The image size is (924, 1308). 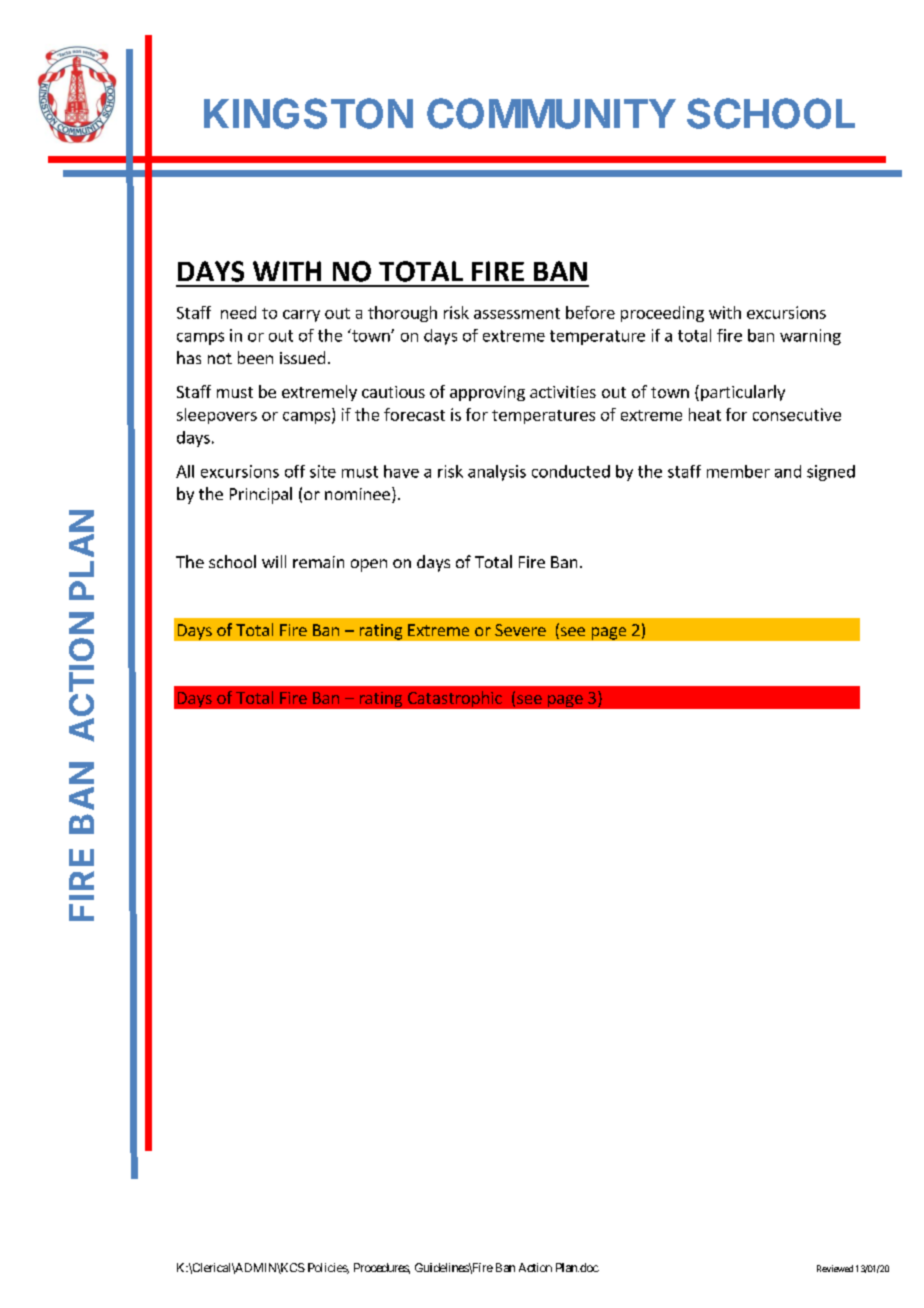 I want to click on Severe, so click(x=520, y=630).
